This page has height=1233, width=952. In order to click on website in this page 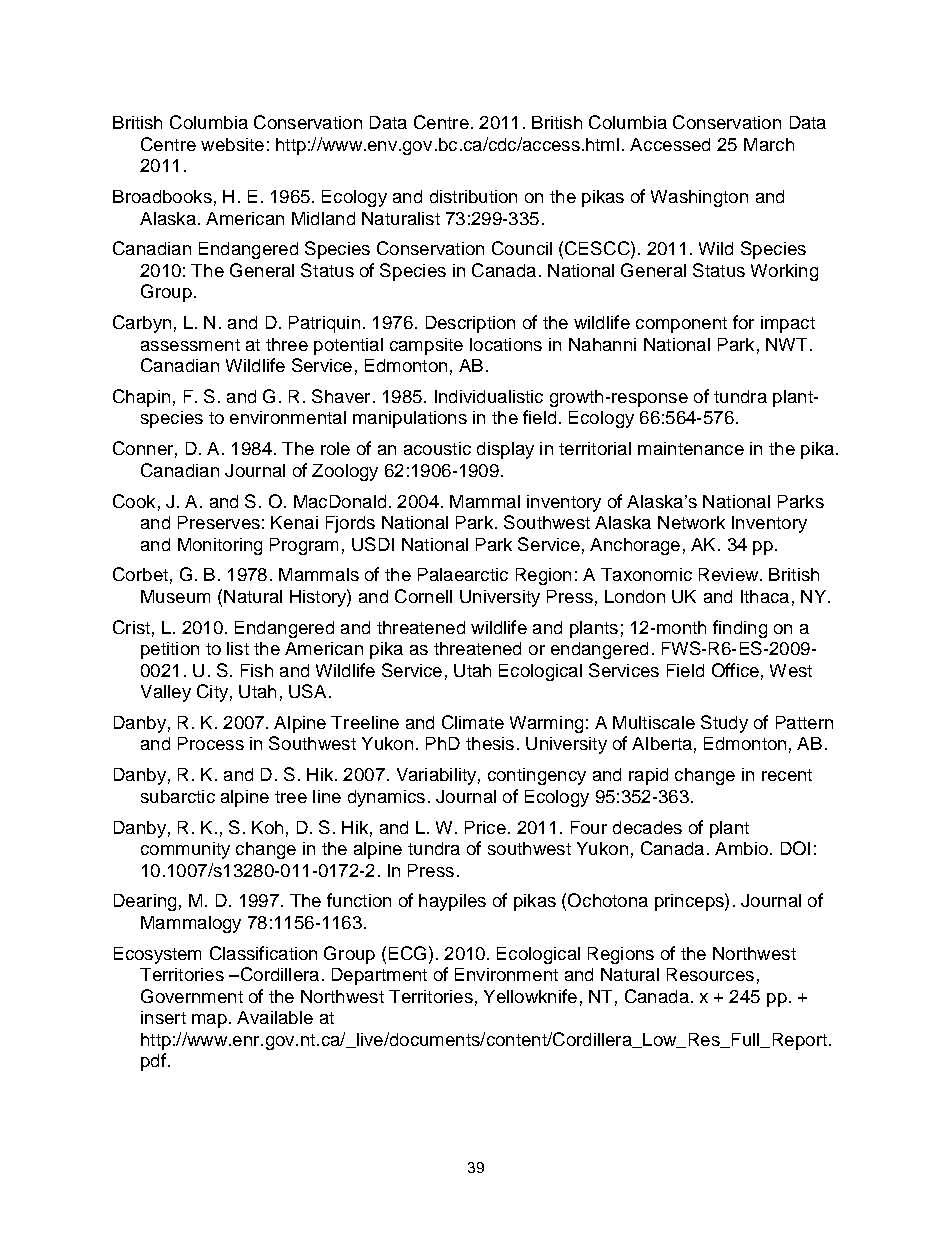, I will do `click(232, 144)`.
